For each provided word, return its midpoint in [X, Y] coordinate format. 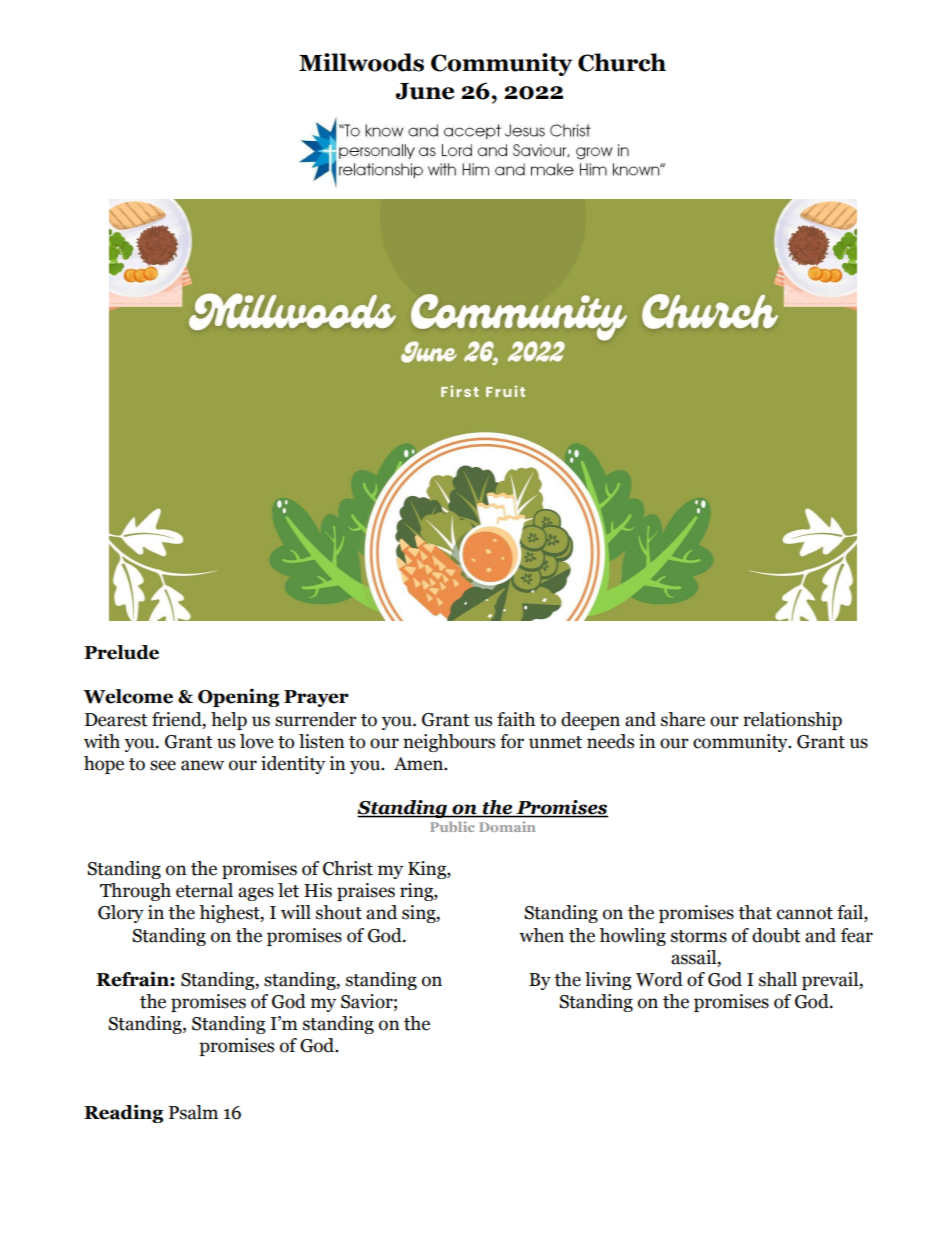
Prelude [121, 652]
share [683, 719]
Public [452, 826]
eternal [204, 890]
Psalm [193, 1112]
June [424, 91]
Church [622, 62]
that [755, 912]
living [608, 981]
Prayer [316, 698]
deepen [590, 721]
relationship [792, 721]
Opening [238, 697]
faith [516, 719]
